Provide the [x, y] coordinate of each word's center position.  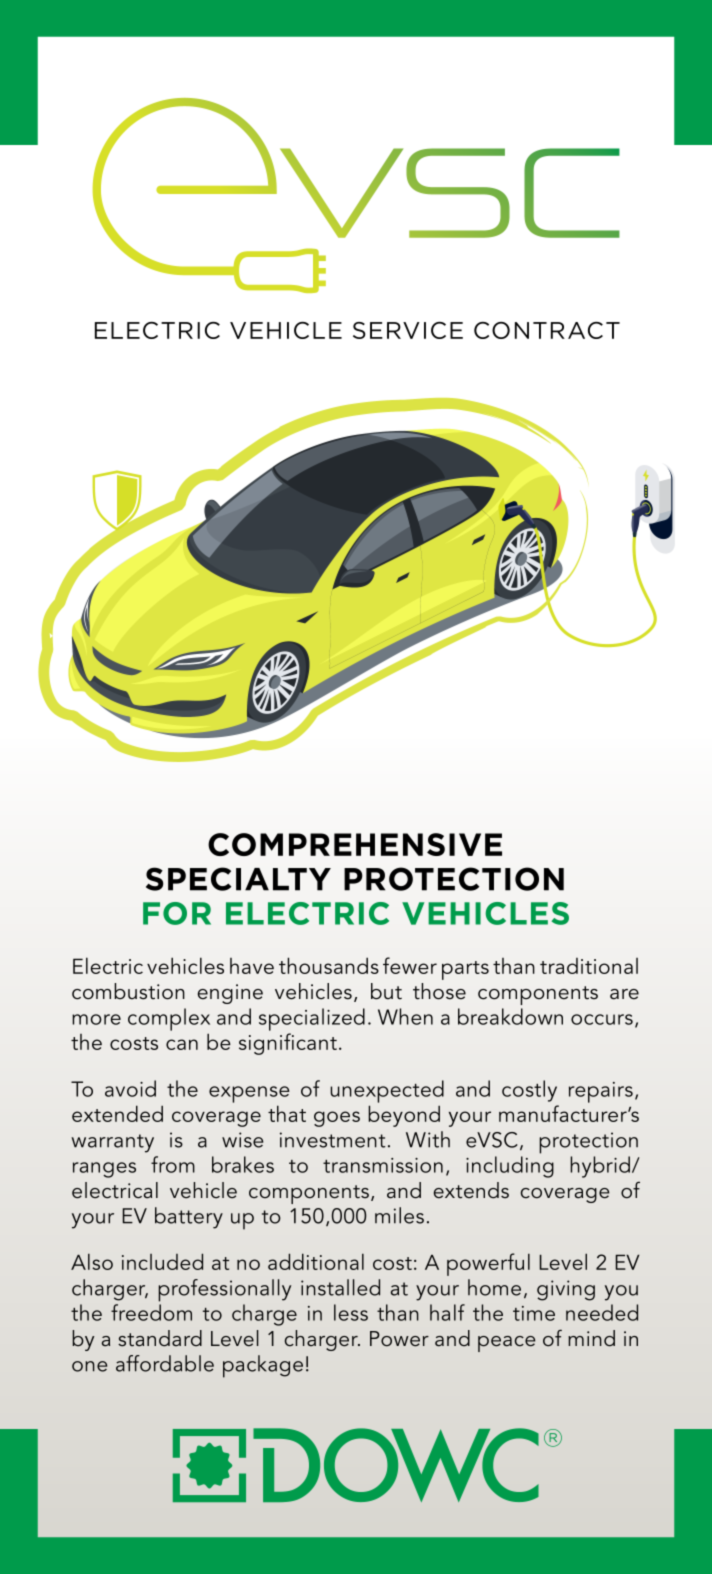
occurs [602, 1019]
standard [160, 1338]
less [351, 1312]
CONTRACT [547, 330]
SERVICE [408, 330]
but [386, 991]
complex [169, 1019]
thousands [329, 965]
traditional [589, 966]
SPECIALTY [238, 879]
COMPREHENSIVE [355, 844]
